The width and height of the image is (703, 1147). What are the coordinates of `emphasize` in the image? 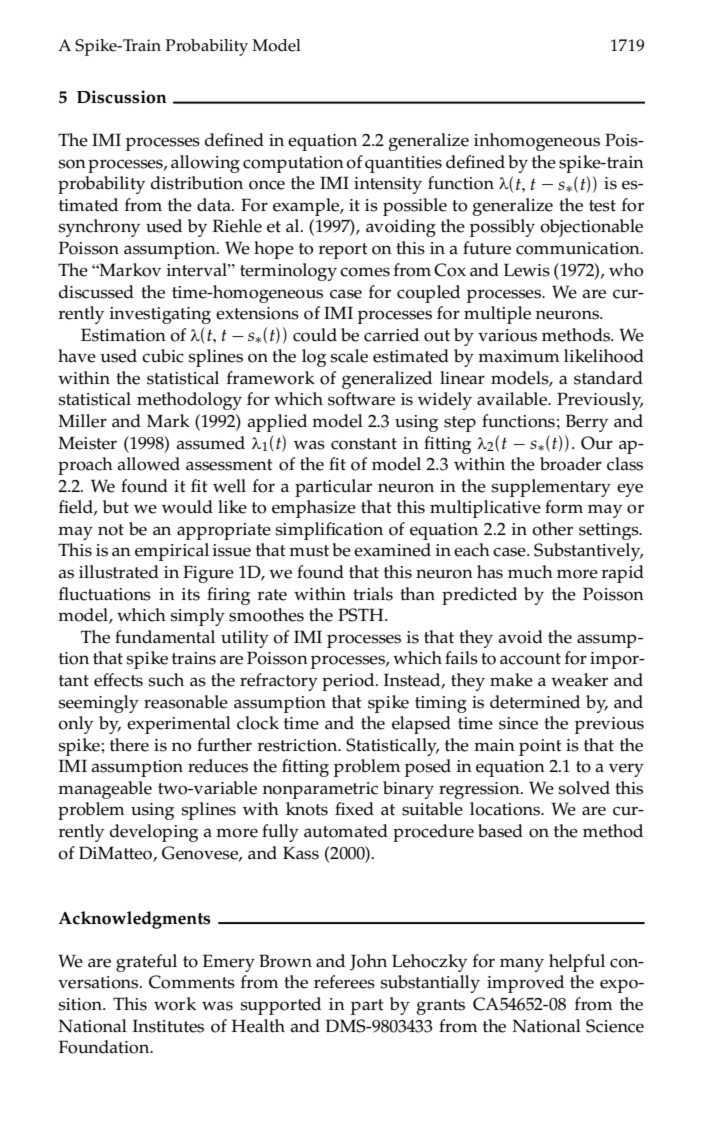 It's located at (314, 509).
